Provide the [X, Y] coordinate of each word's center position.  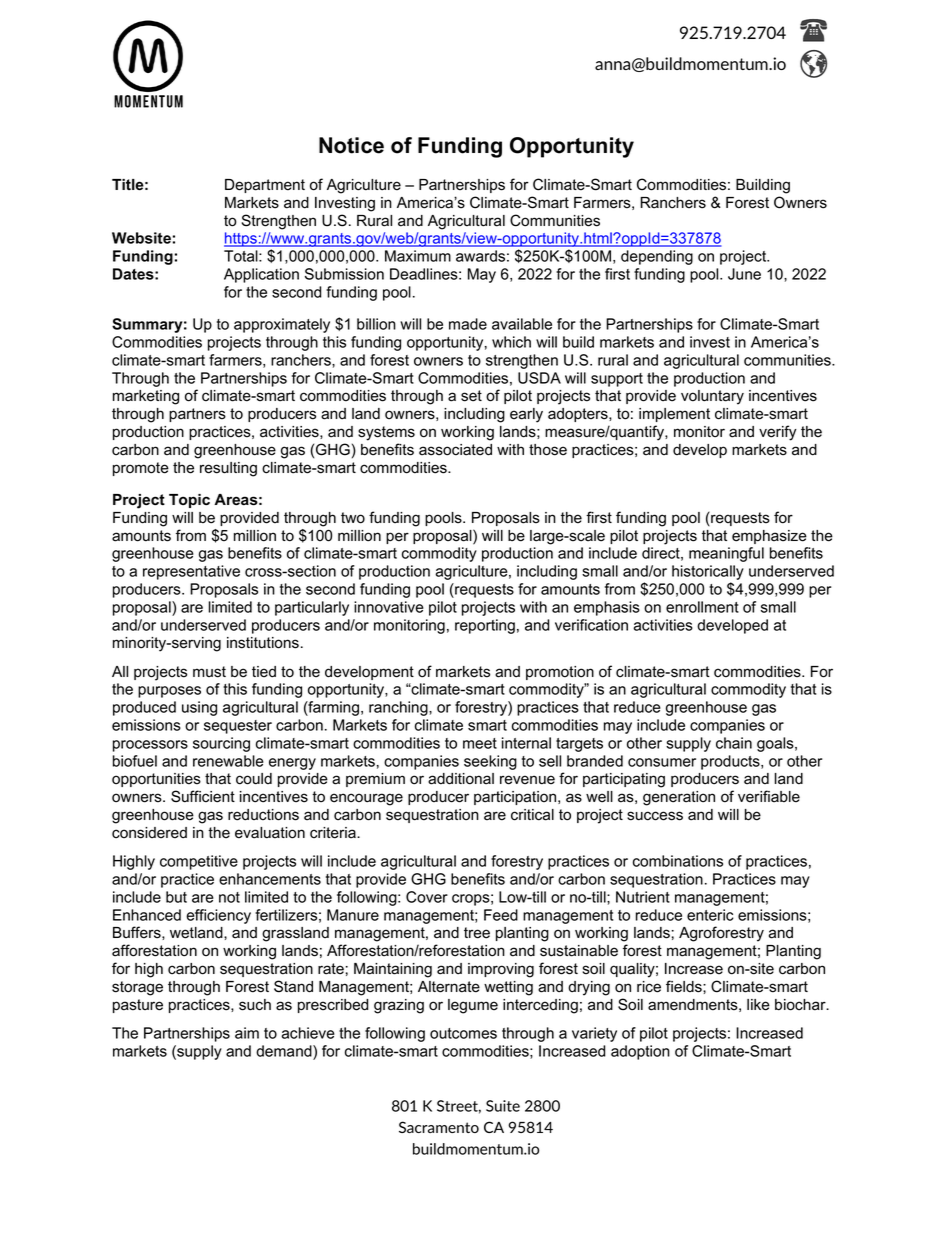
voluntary [712, 397]
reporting [485, 626]
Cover [427, 897]
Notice [351, 145]
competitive [199, 862]
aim [247, 1033]
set [471, 396]
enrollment [702, 607]
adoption [640, 1052]
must [209, 672]
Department [265, 186]
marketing [146, 397]
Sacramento [439, 1127]
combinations [678, 861]
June [744, 274]
